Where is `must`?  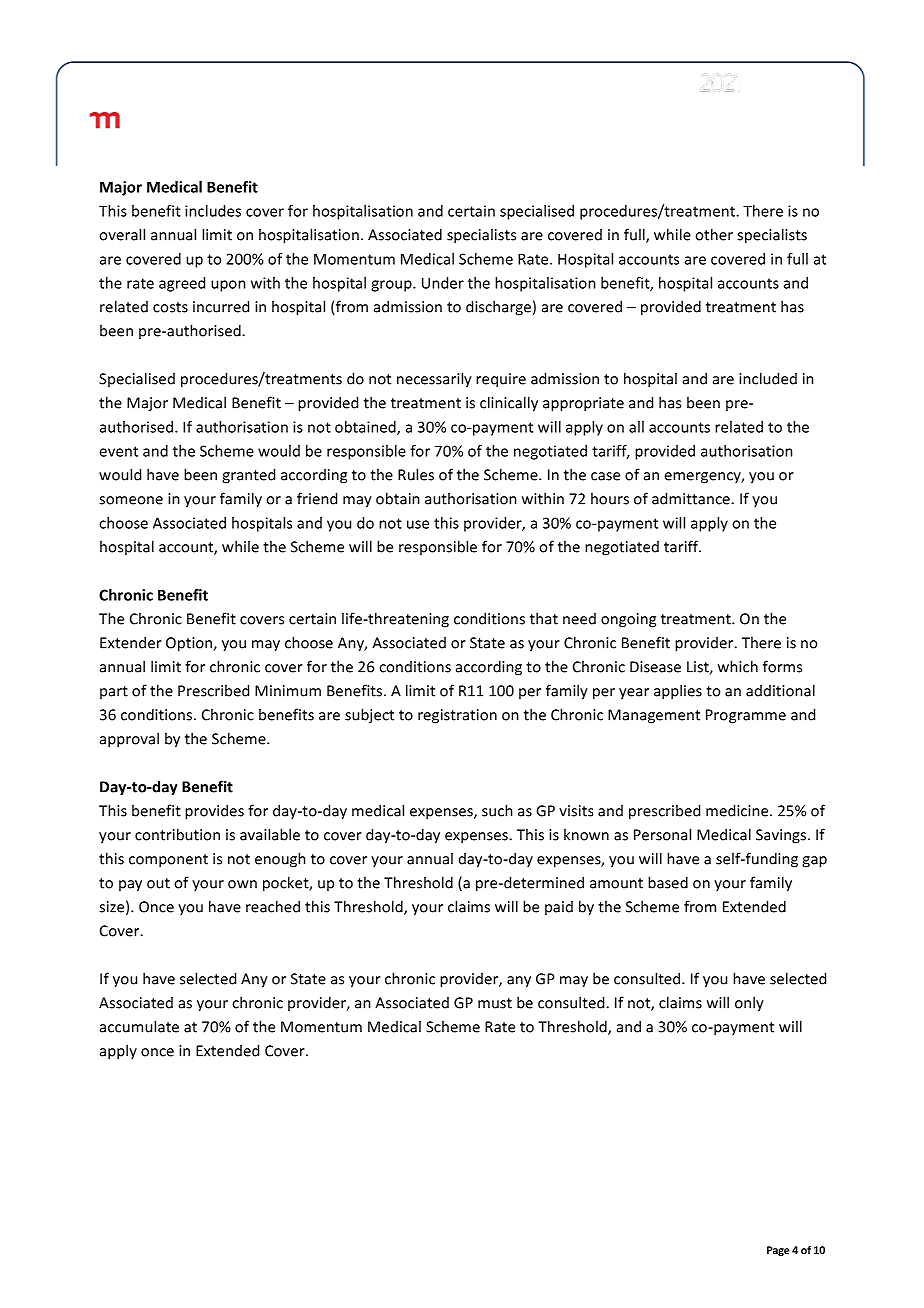
must is located at coordinates (495, 1003).
